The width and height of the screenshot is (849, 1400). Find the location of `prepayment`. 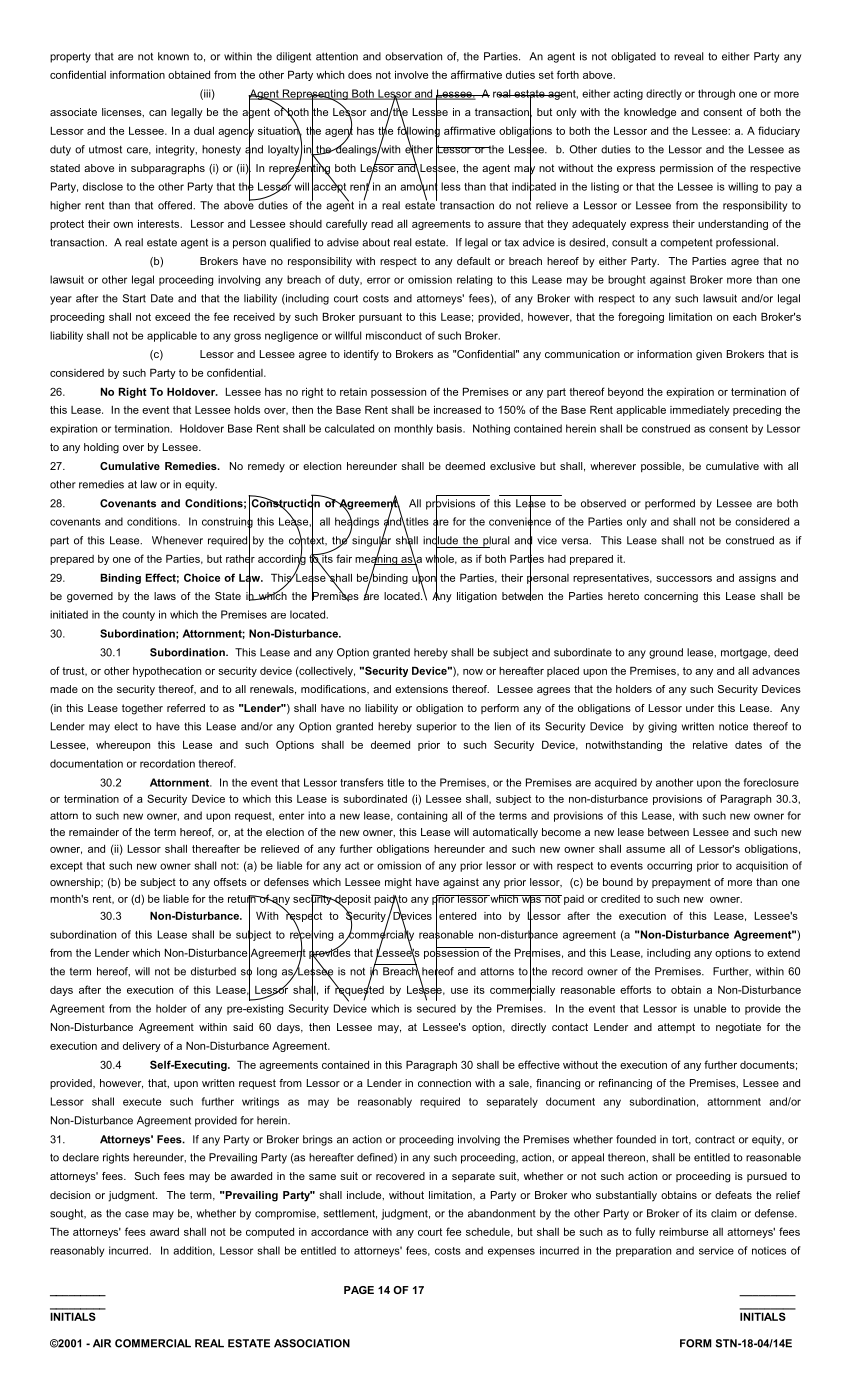

prepayment is located at coordinates (681, 883).
